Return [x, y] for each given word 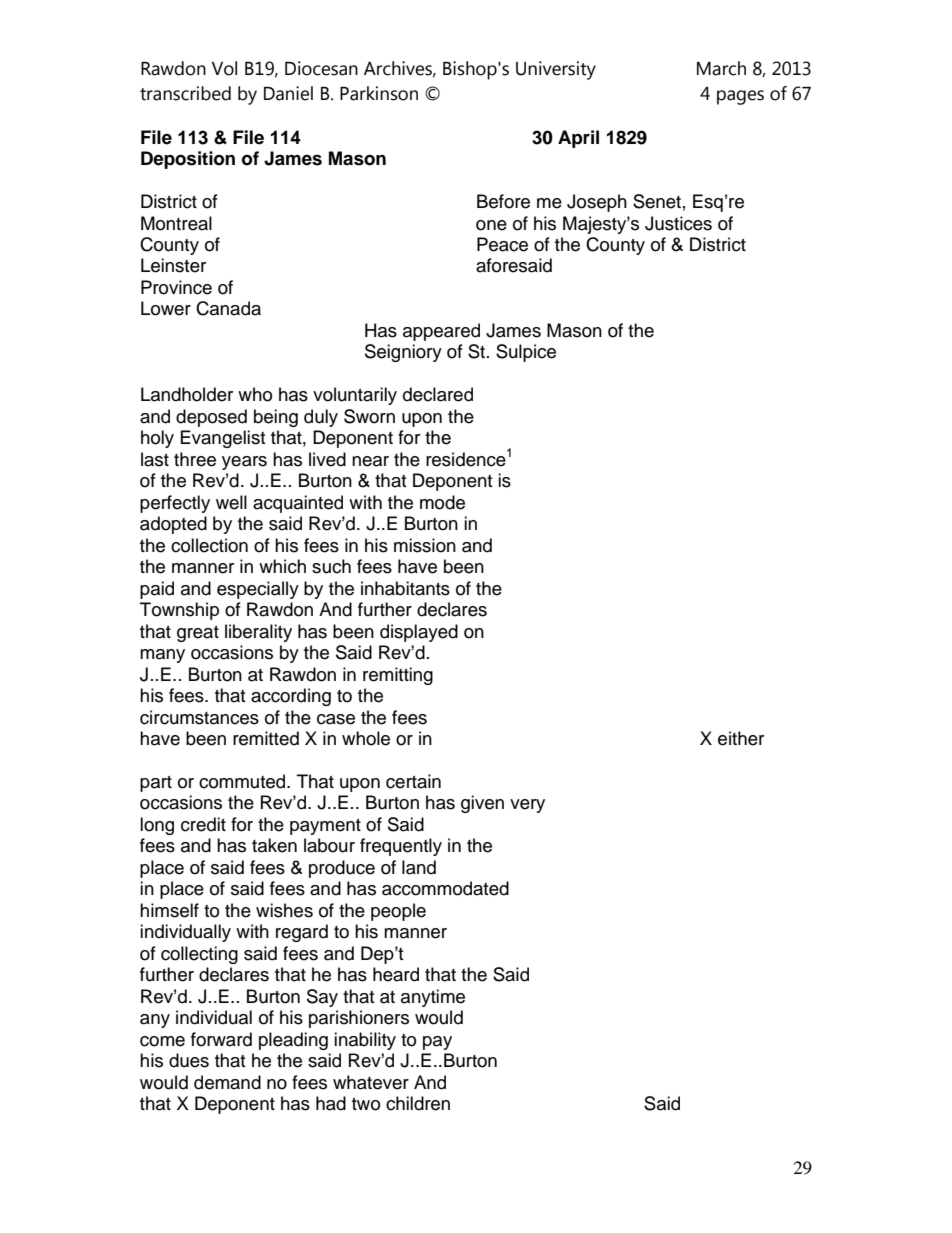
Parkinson [379, 93]
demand [227, 1082]
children [418, 1103]
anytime [433, 998]
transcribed [185, 93]
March [721, 68]
